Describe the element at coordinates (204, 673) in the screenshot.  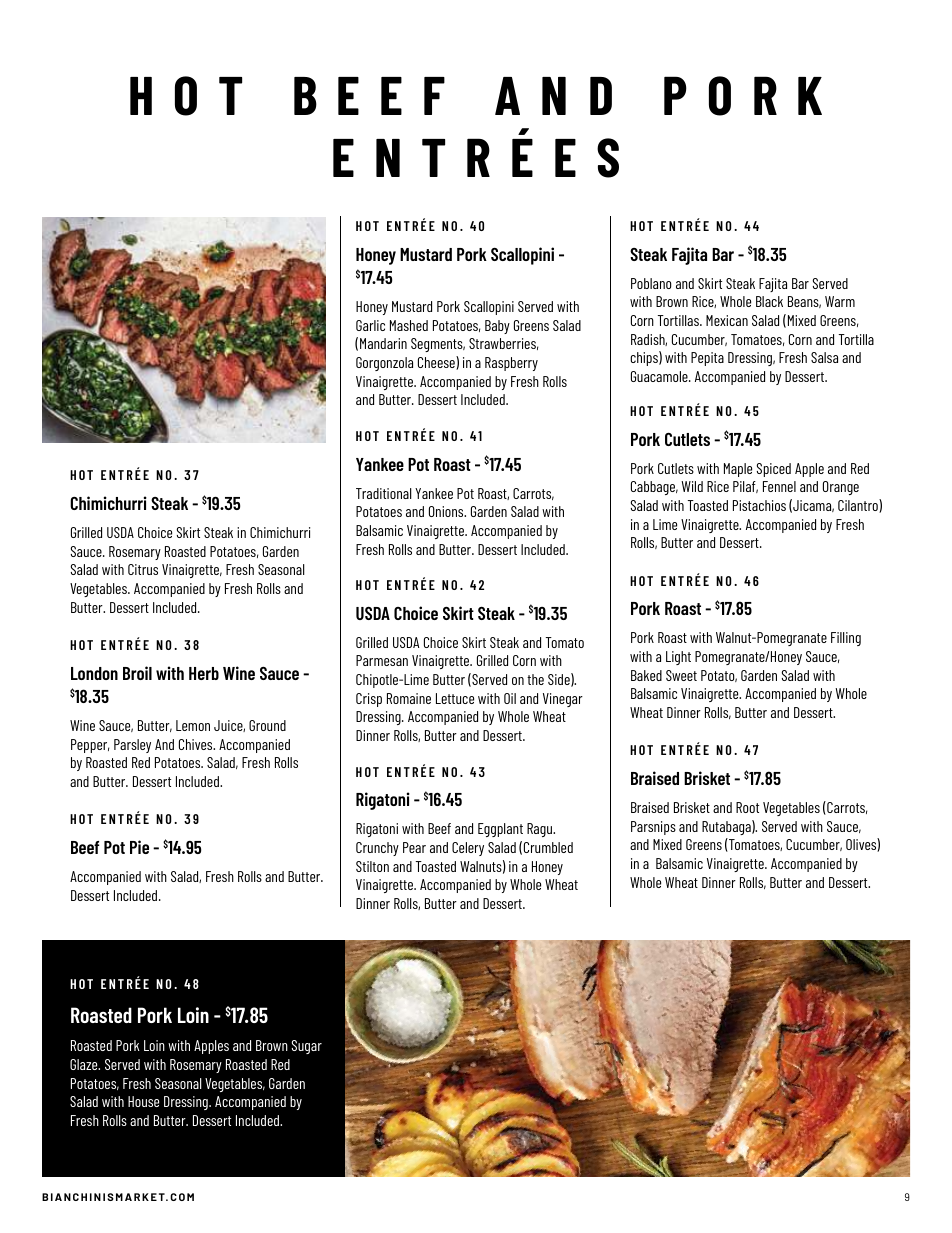
I see `Herb` at that location.
